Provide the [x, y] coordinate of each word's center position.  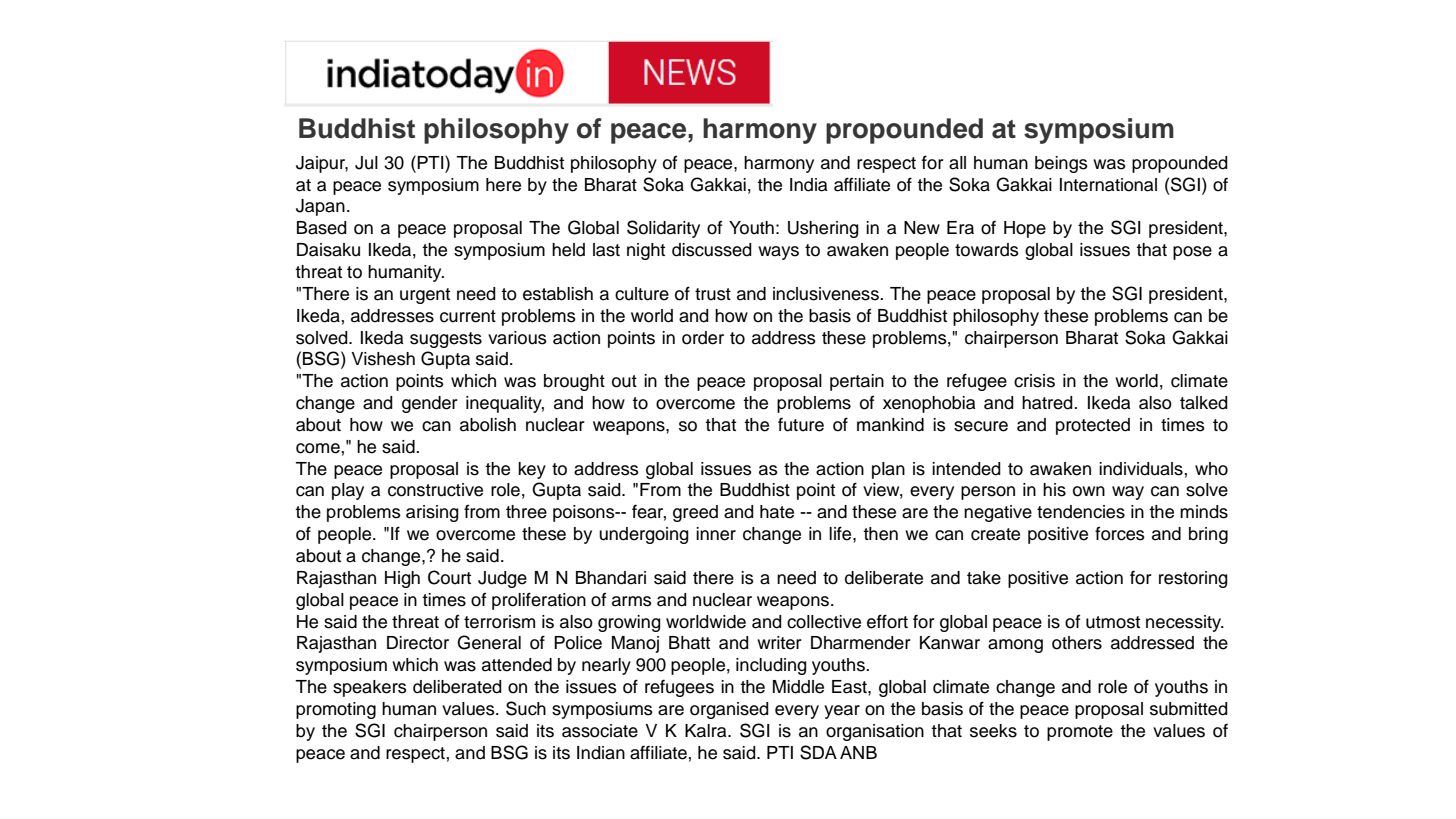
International [1108, 185]
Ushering [823, 229]
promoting [336, 710]
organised [729, 710]
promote [1080, 733]
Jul [366, 163]
